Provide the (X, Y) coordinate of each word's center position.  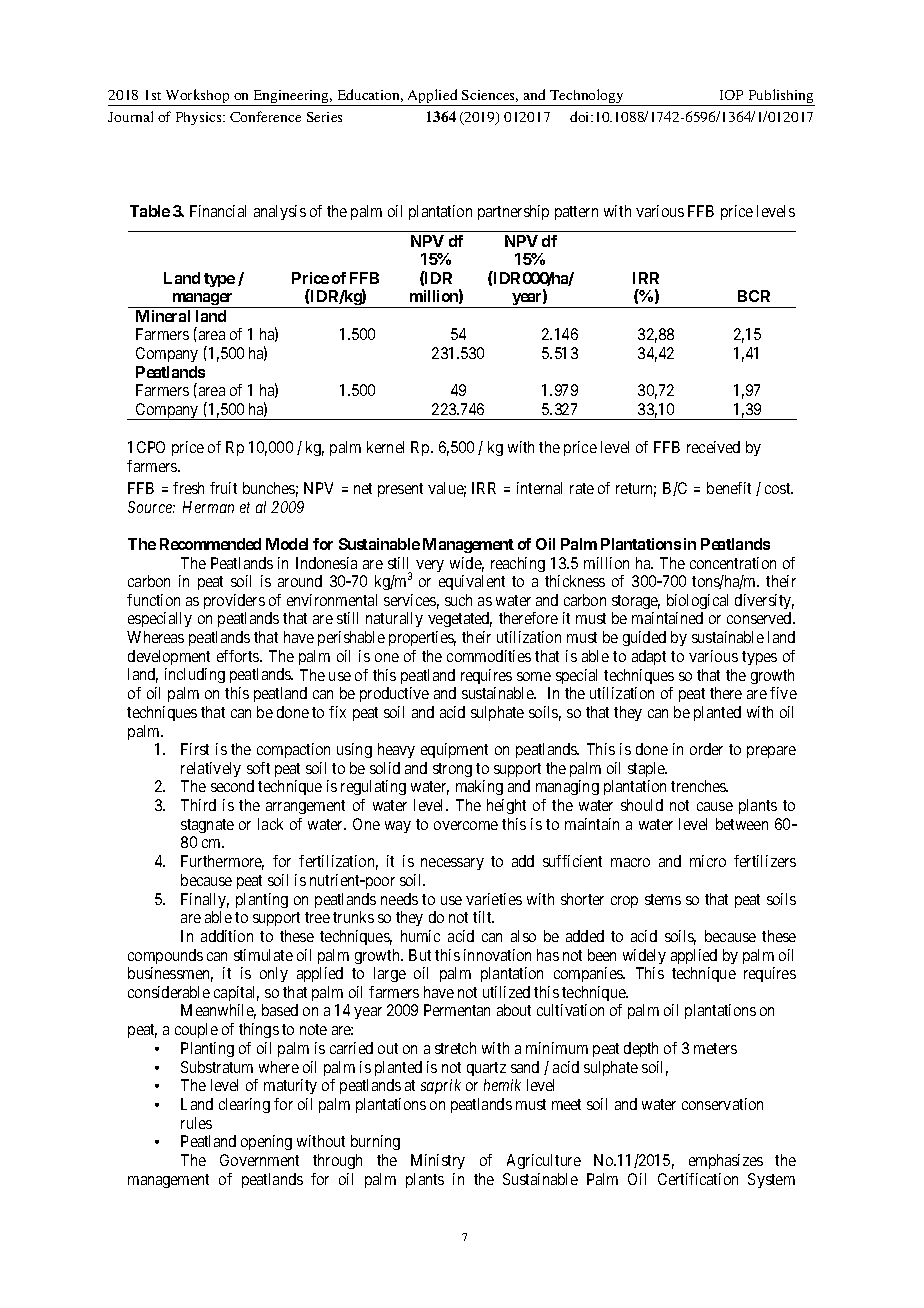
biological (697, 601)
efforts (239, 656)
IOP (731, 95)
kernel (385, 447)
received (713, 447)
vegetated (460, 619)
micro (708, 861)
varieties (494, 899)
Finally (205, 900)
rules (196, 1123)
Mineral (163, 316)
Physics (200, 118)
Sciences (490, 96)
